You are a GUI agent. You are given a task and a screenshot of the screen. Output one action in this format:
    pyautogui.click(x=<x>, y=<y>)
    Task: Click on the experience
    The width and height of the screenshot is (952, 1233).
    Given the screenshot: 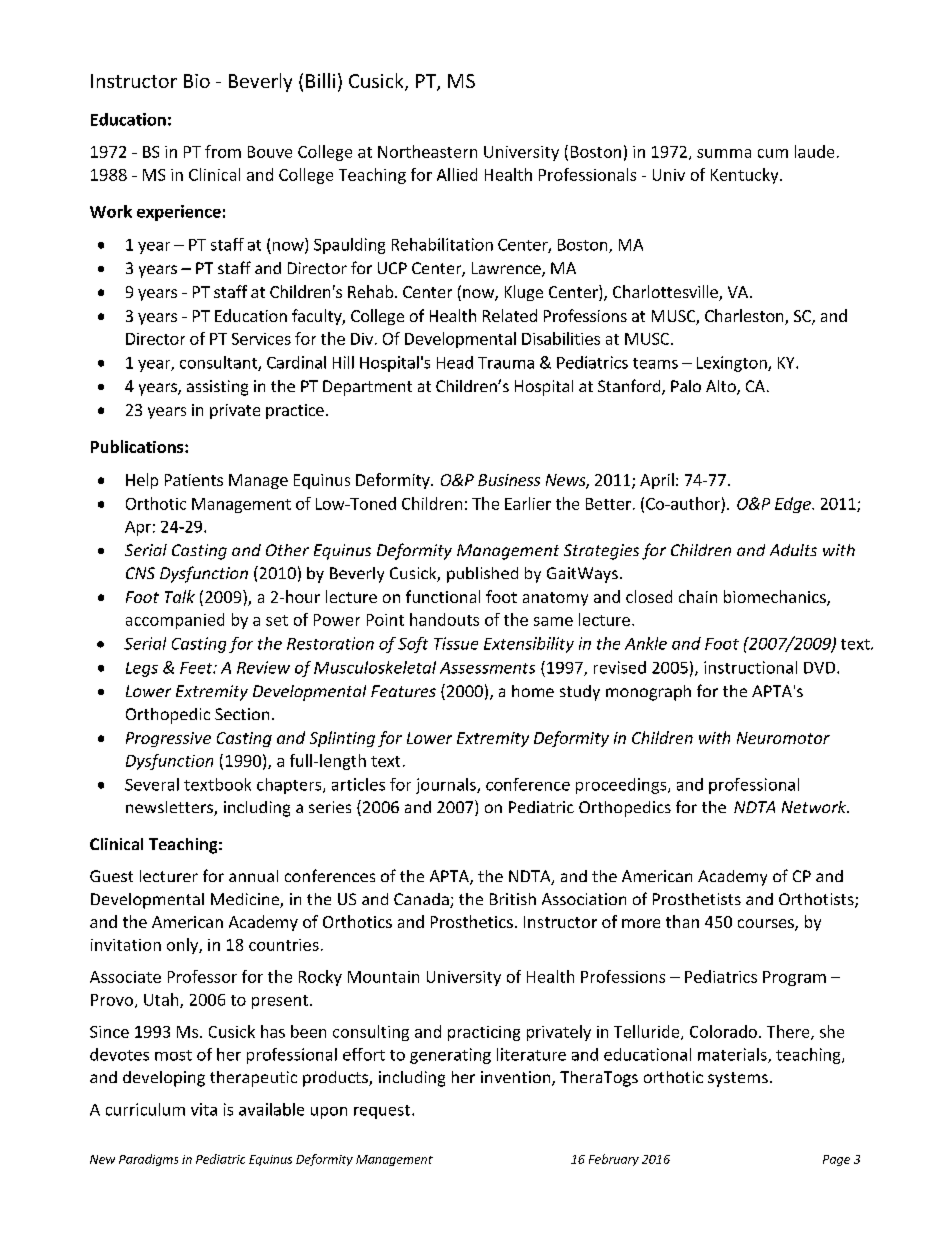 What is the action you would take?
    pyautogui.click(x=179, y=213)
